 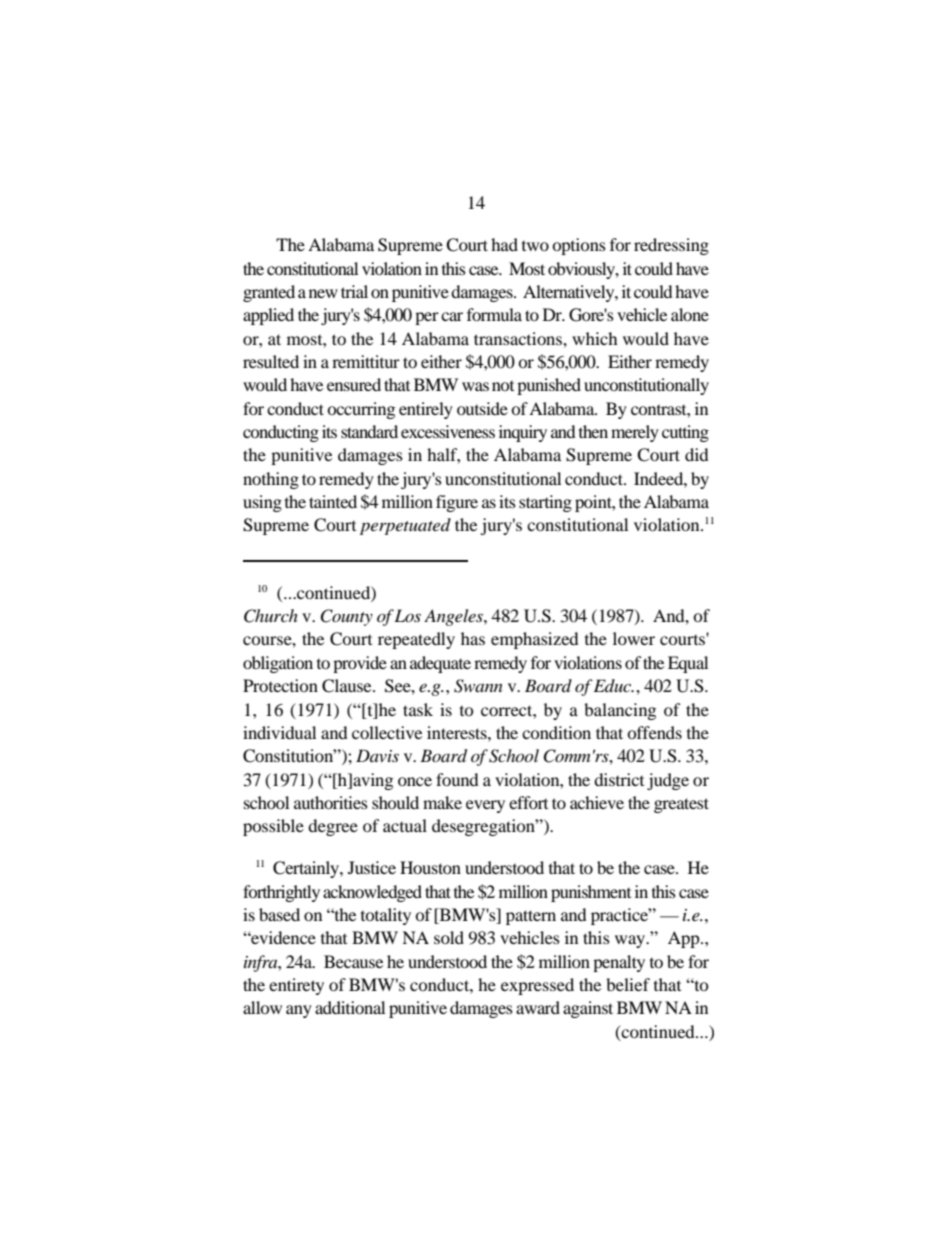 I want to click on new, so click(x=323, y=293).
